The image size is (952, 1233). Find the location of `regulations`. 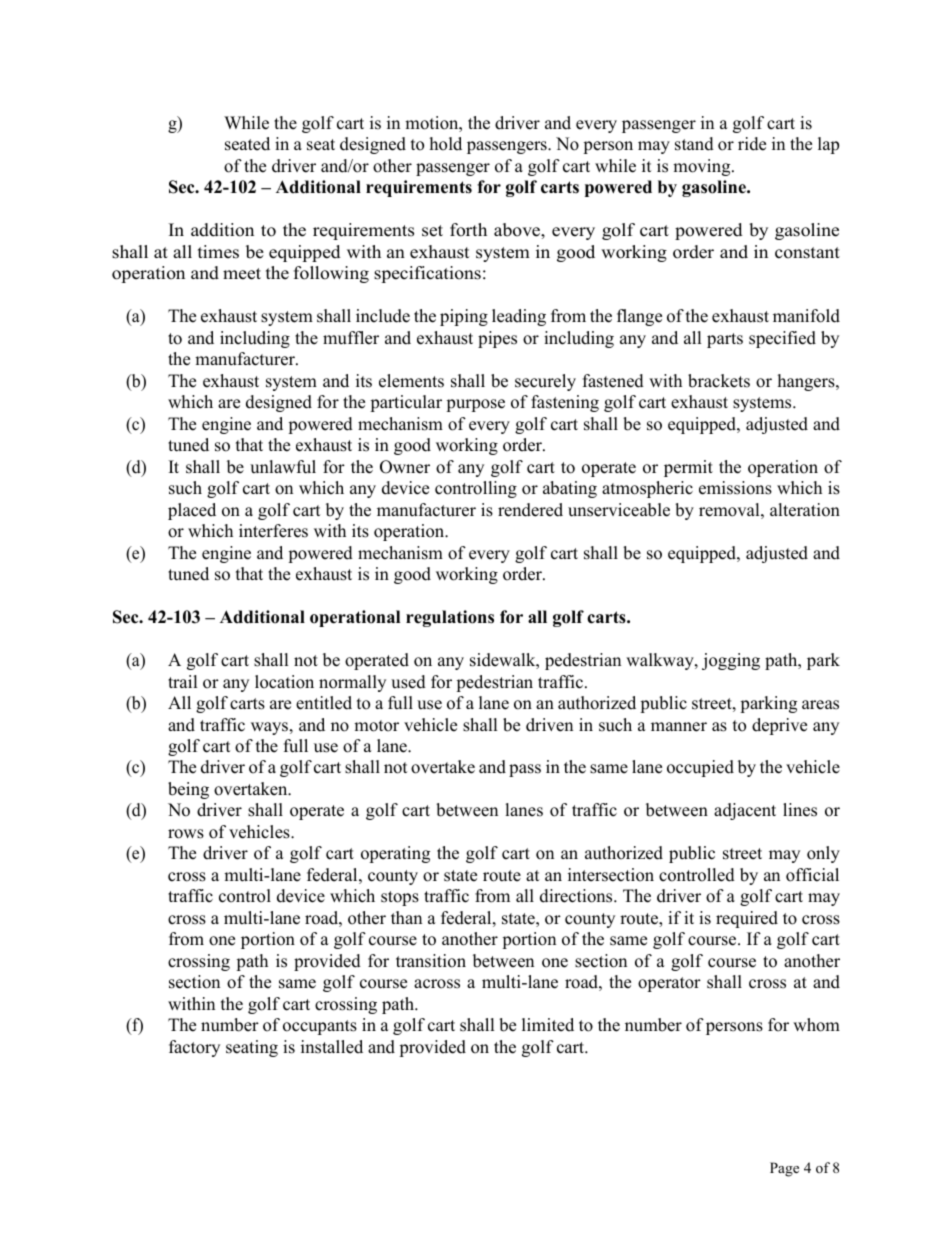

regulations is located at coordinates (450, 618).
